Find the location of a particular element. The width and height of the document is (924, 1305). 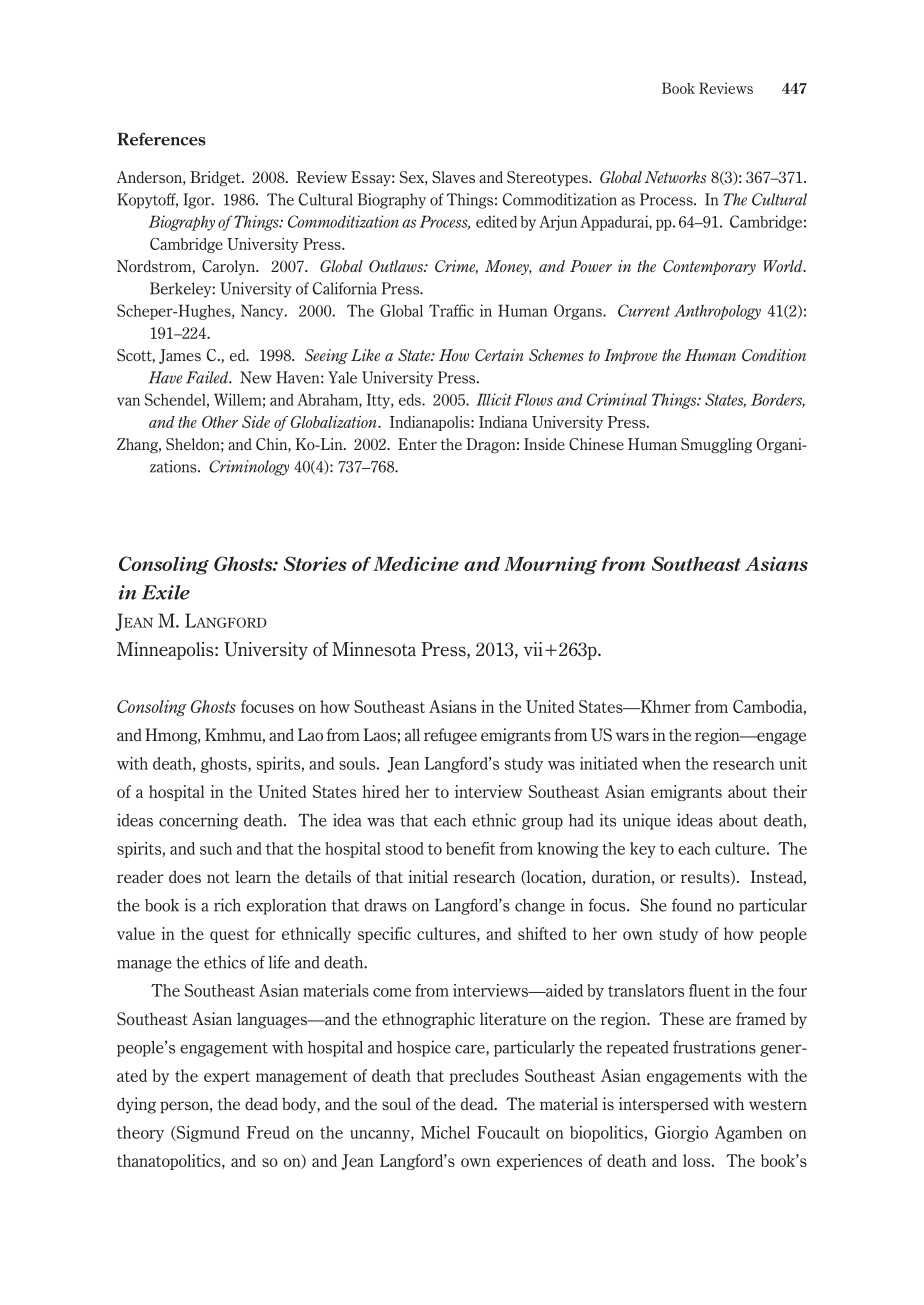

initial is located at coordinates (428, 876).
